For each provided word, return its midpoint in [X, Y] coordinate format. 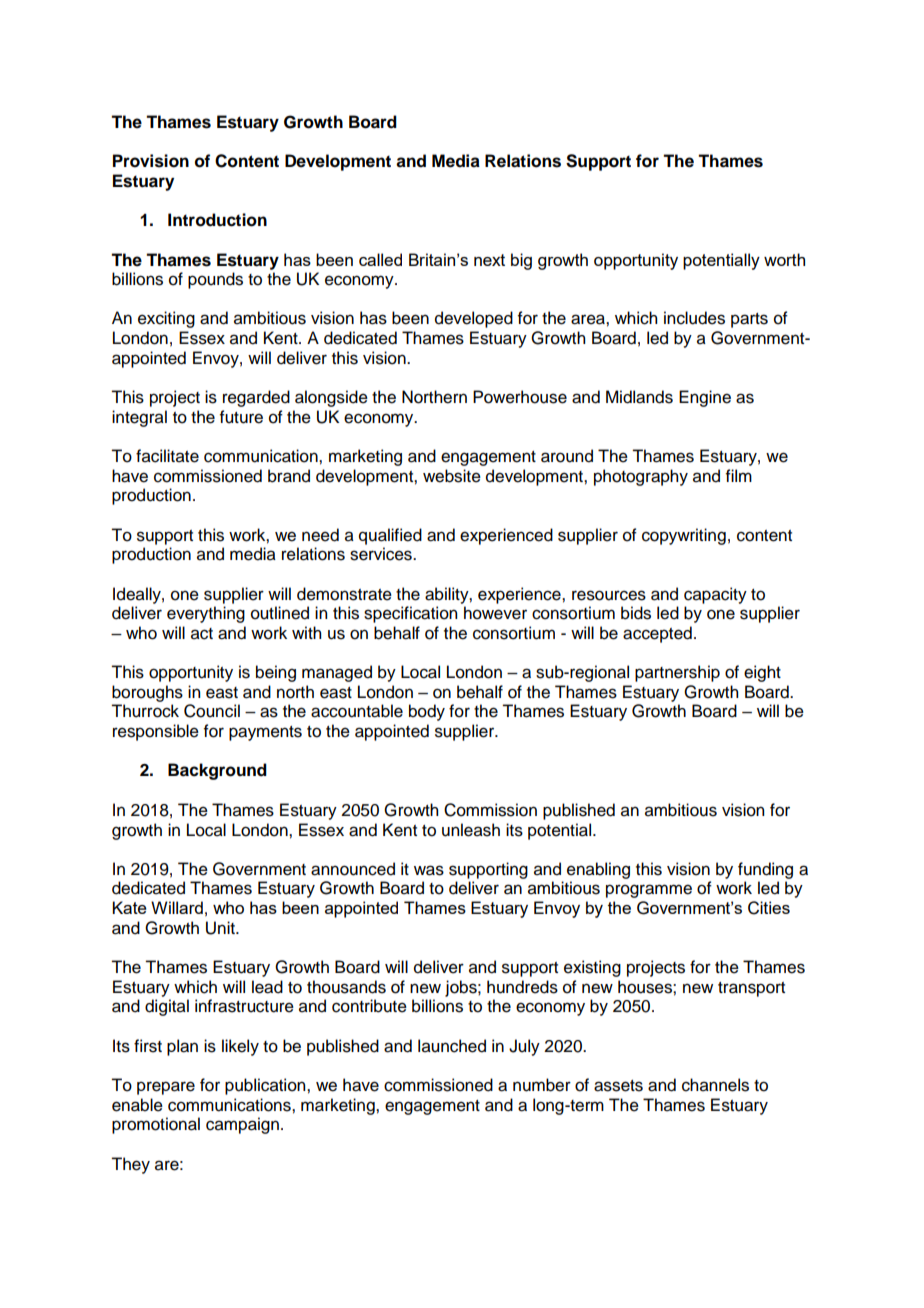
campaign [242, 1125]
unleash [471, 830]
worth [784, 259]
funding [765, 870]
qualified [390, 536]
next [489, 260]
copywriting [684, 536]
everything [206, 614]
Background [217, 771]
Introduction [217, 220]
